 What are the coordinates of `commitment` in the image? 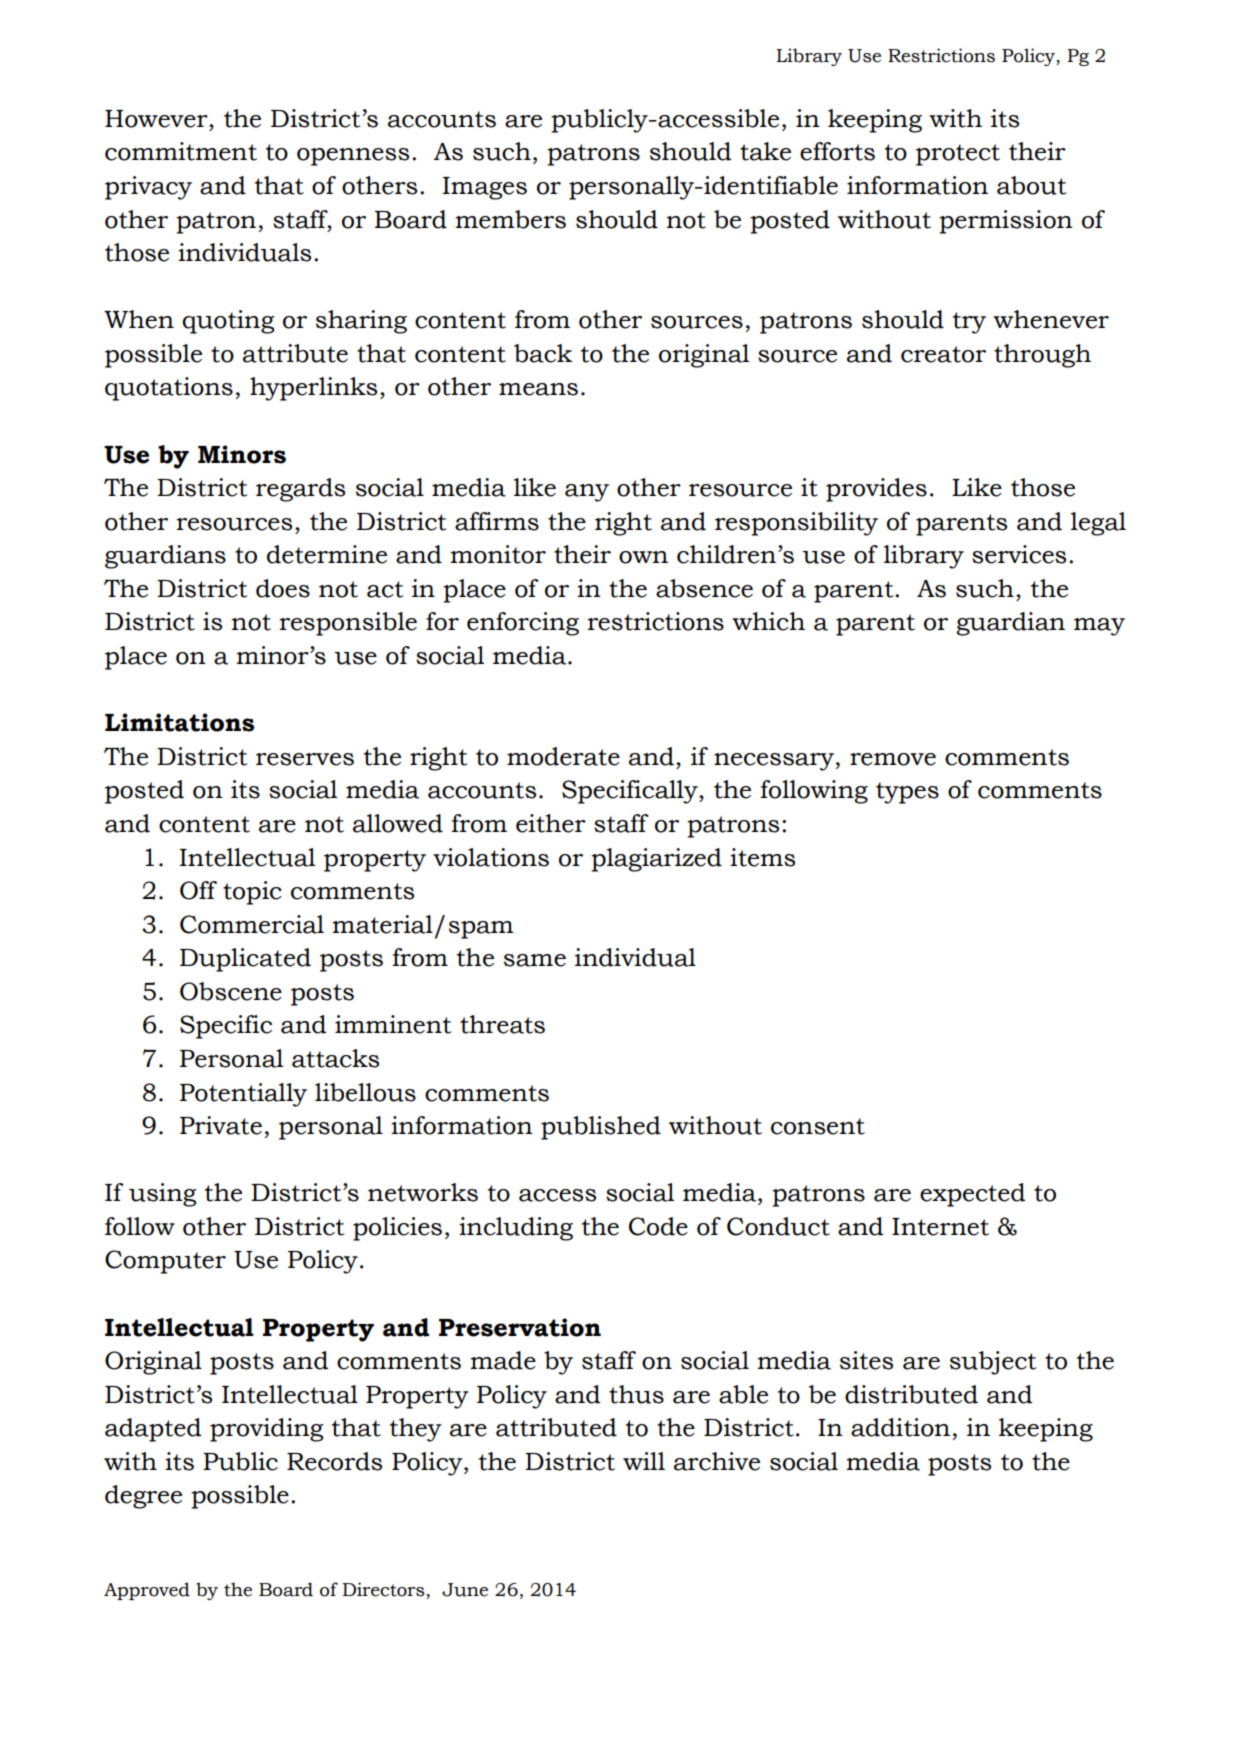 It's located at (181, 151).
